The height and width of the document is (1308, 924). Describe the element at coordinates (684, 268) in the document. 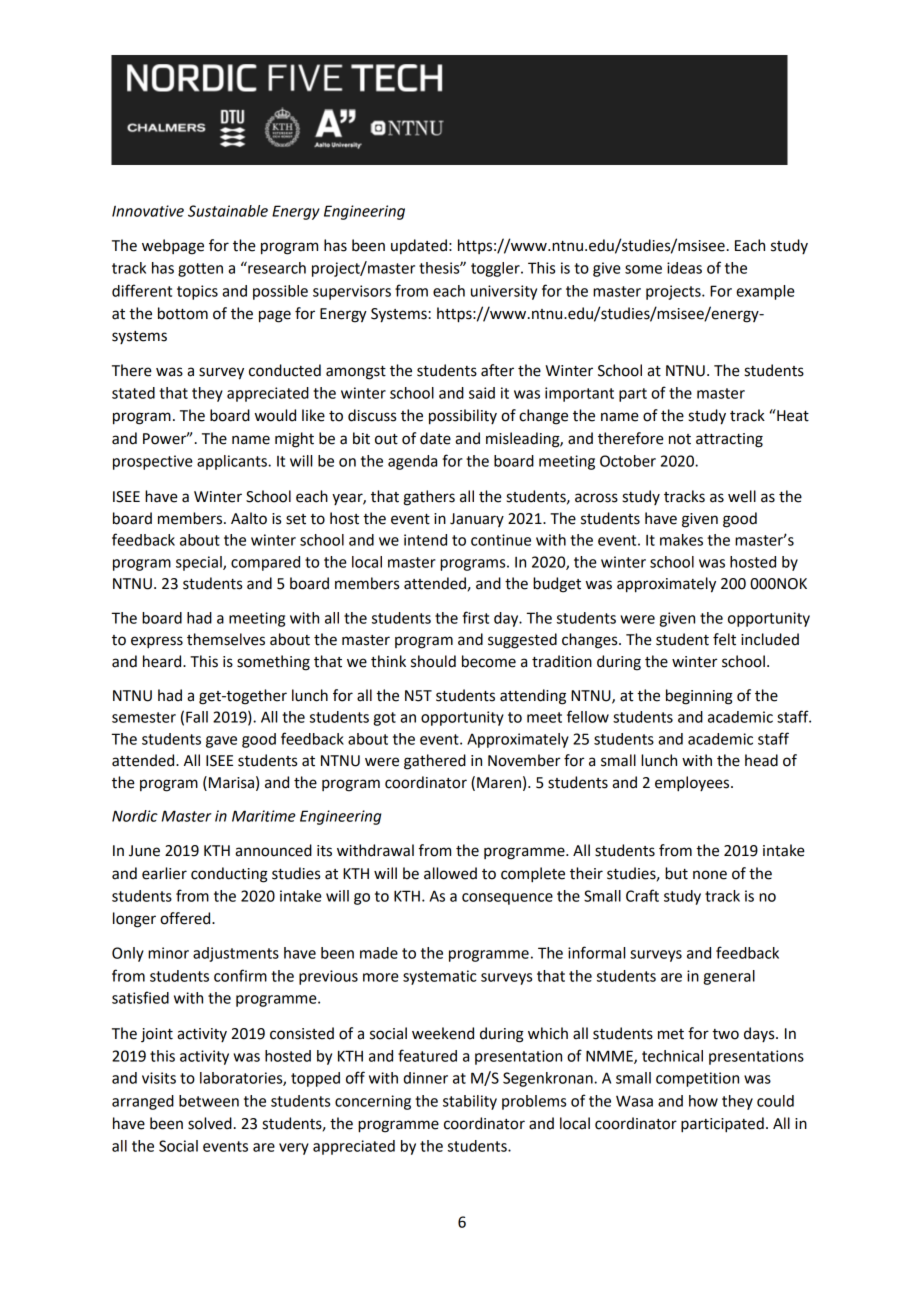

I see `ideas` at that location.
